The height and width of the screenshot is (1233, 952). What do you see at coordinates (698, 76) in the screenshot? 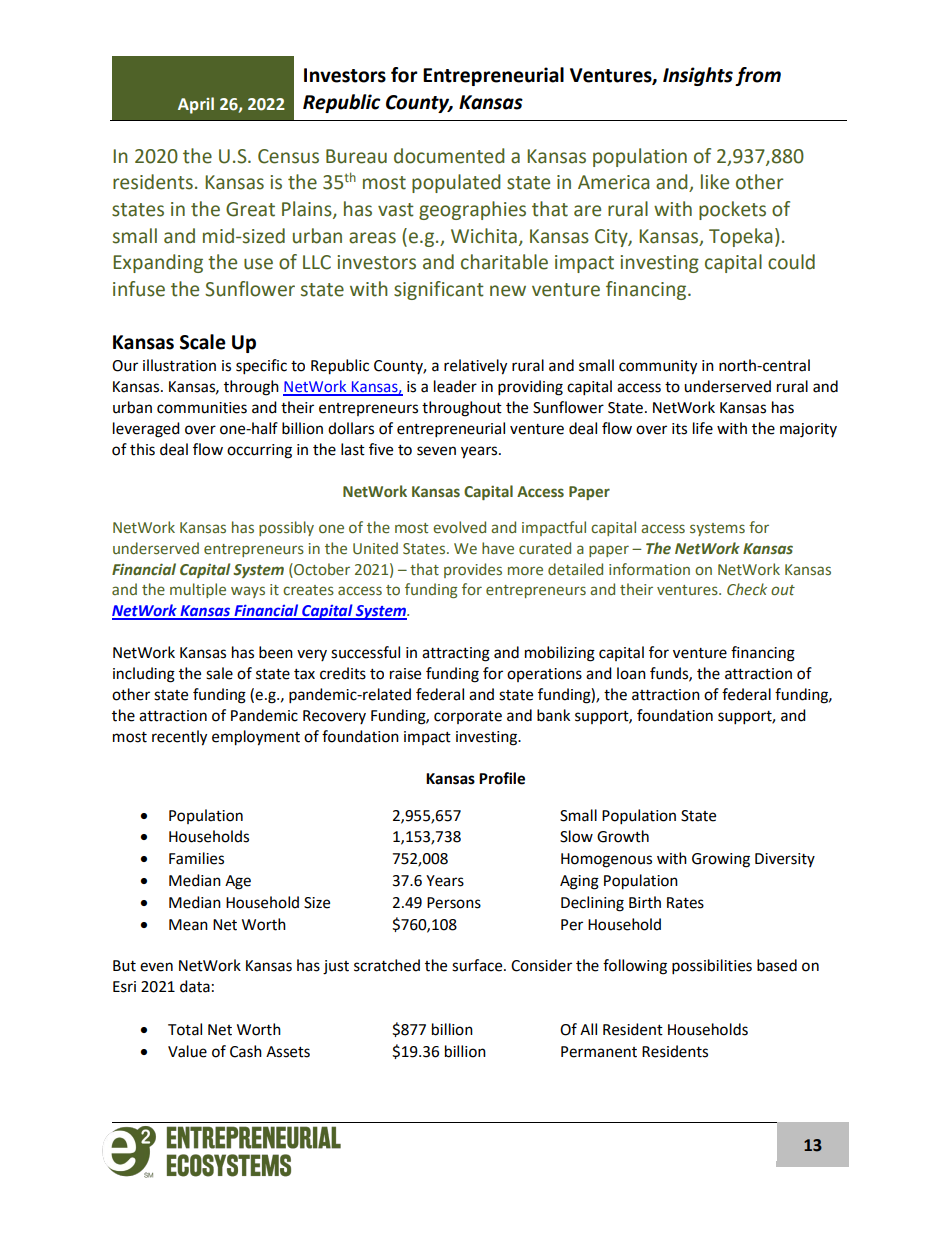
I see `Insights` at bounding box center [698, 76].
